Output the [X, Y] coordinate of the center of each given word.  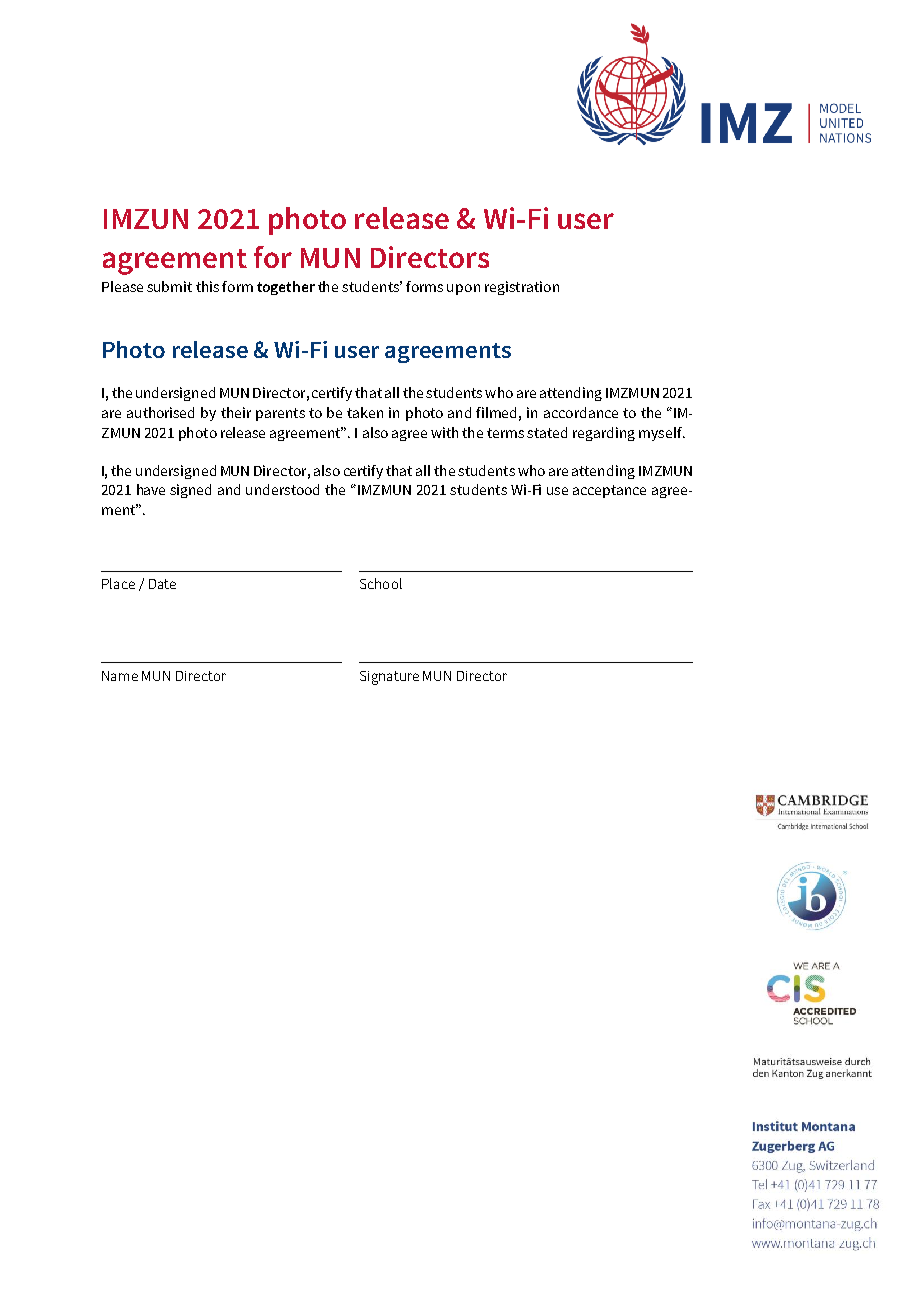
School [381, 583]
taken [365, 412]
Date [162, 584]
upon [463, 289]
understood [282, 489]
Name [120, 676]
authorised [160, 412]
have [151, 489]
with [444, 432]
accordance [581, 412]
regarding [604, 434]
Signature [389, 678]
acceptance [609, 491]
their [236, 412]
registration [522, 288]
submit [169, 286]
